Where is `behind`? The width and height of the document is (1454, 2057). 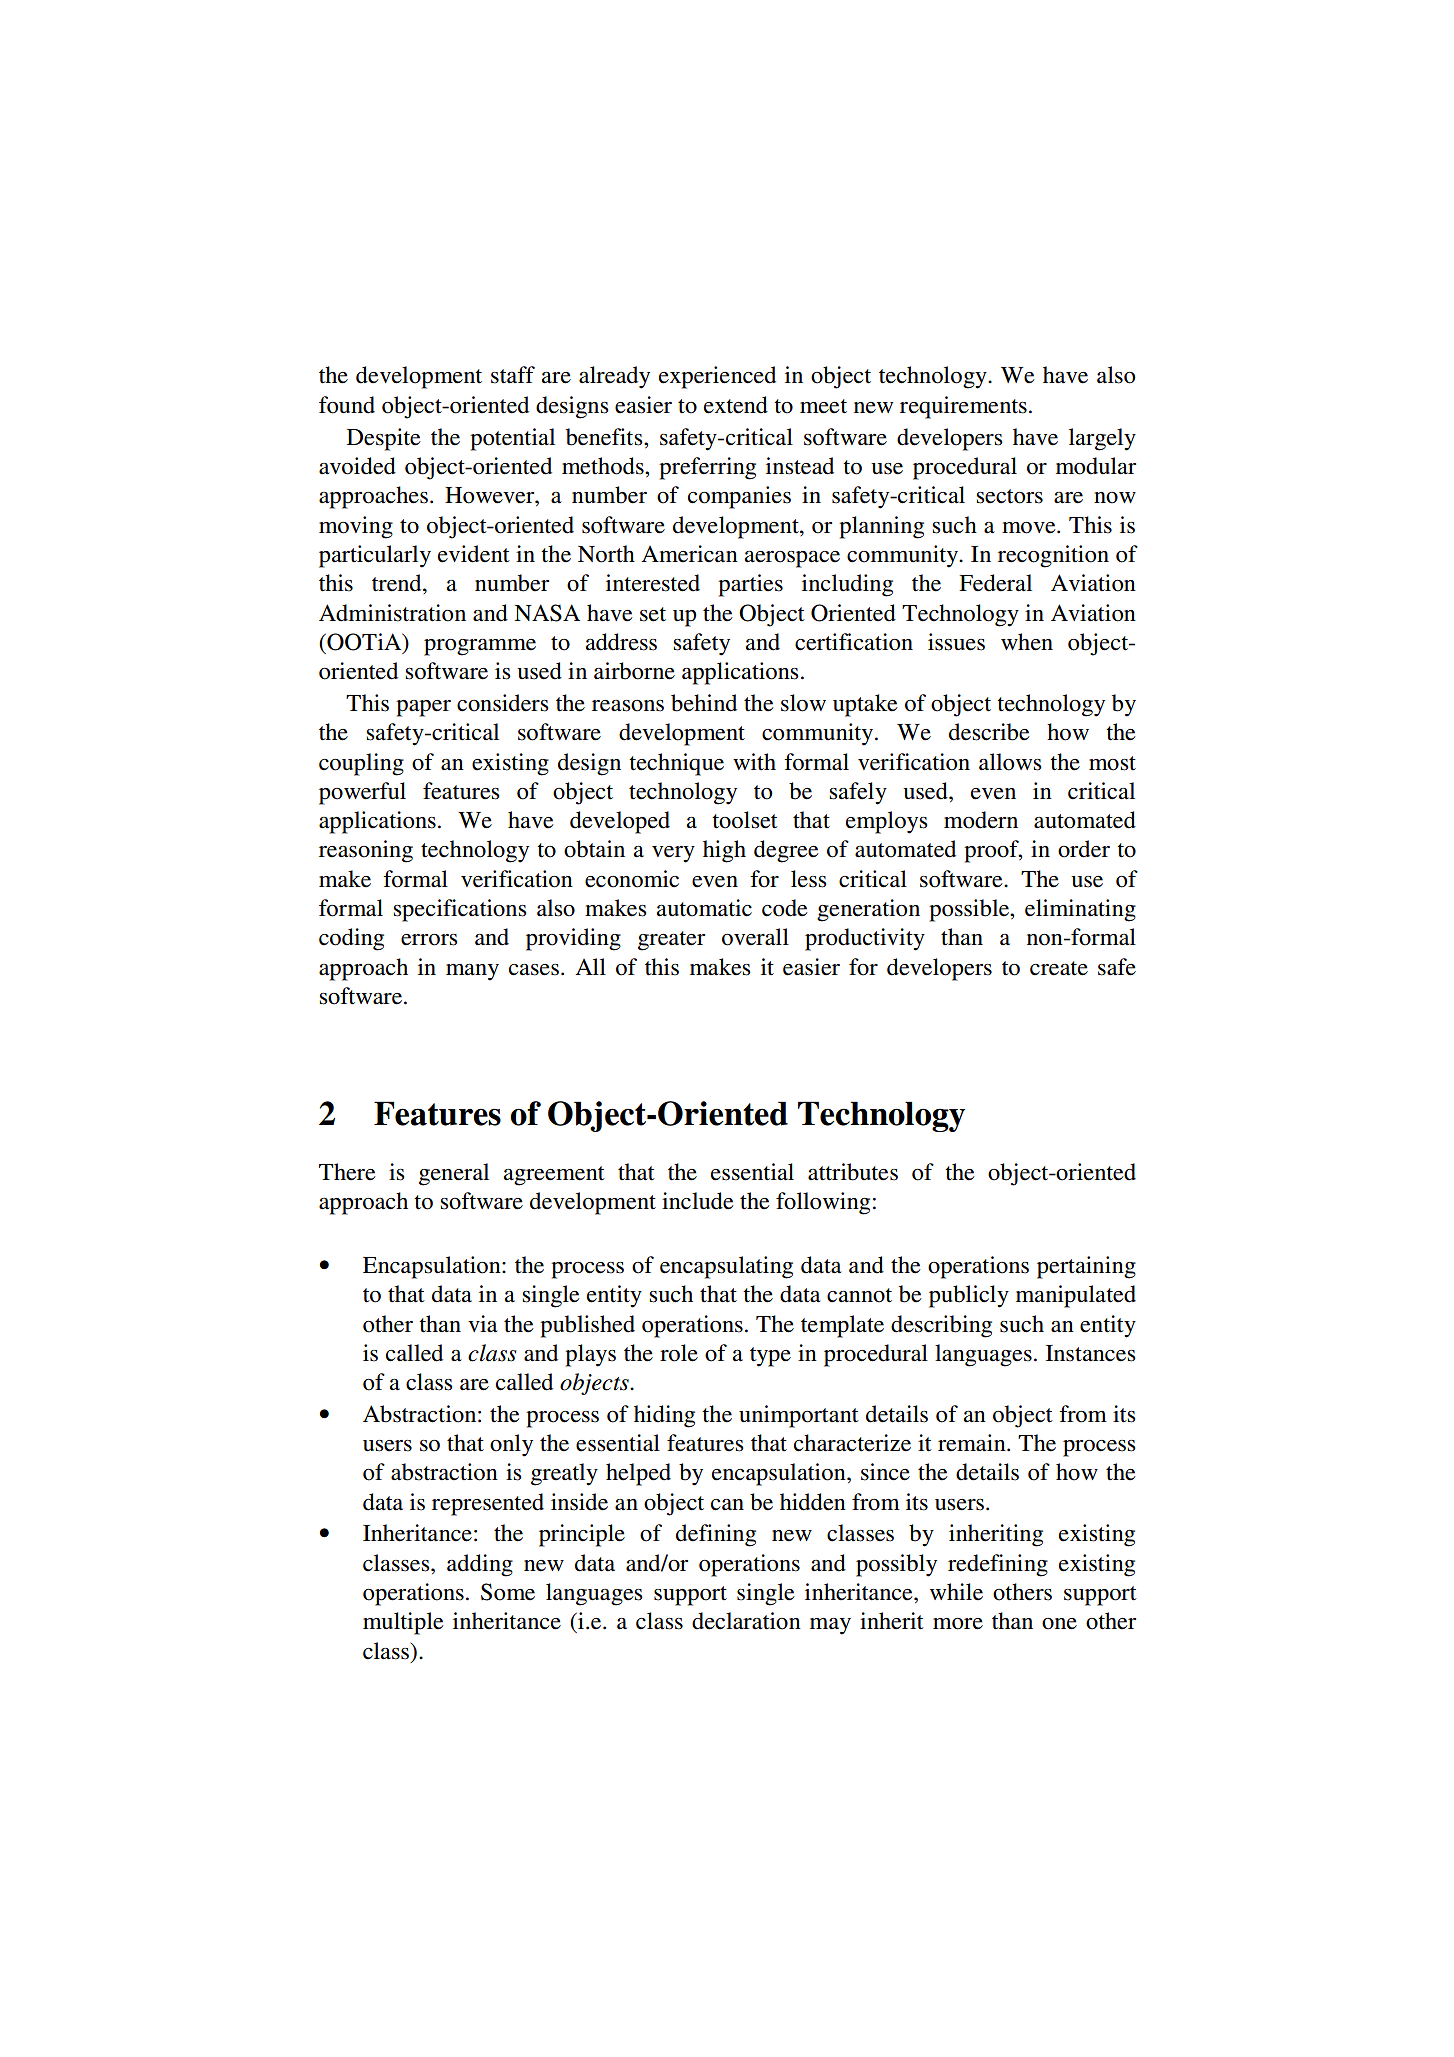
behind is located at coordinates (704, 703).
